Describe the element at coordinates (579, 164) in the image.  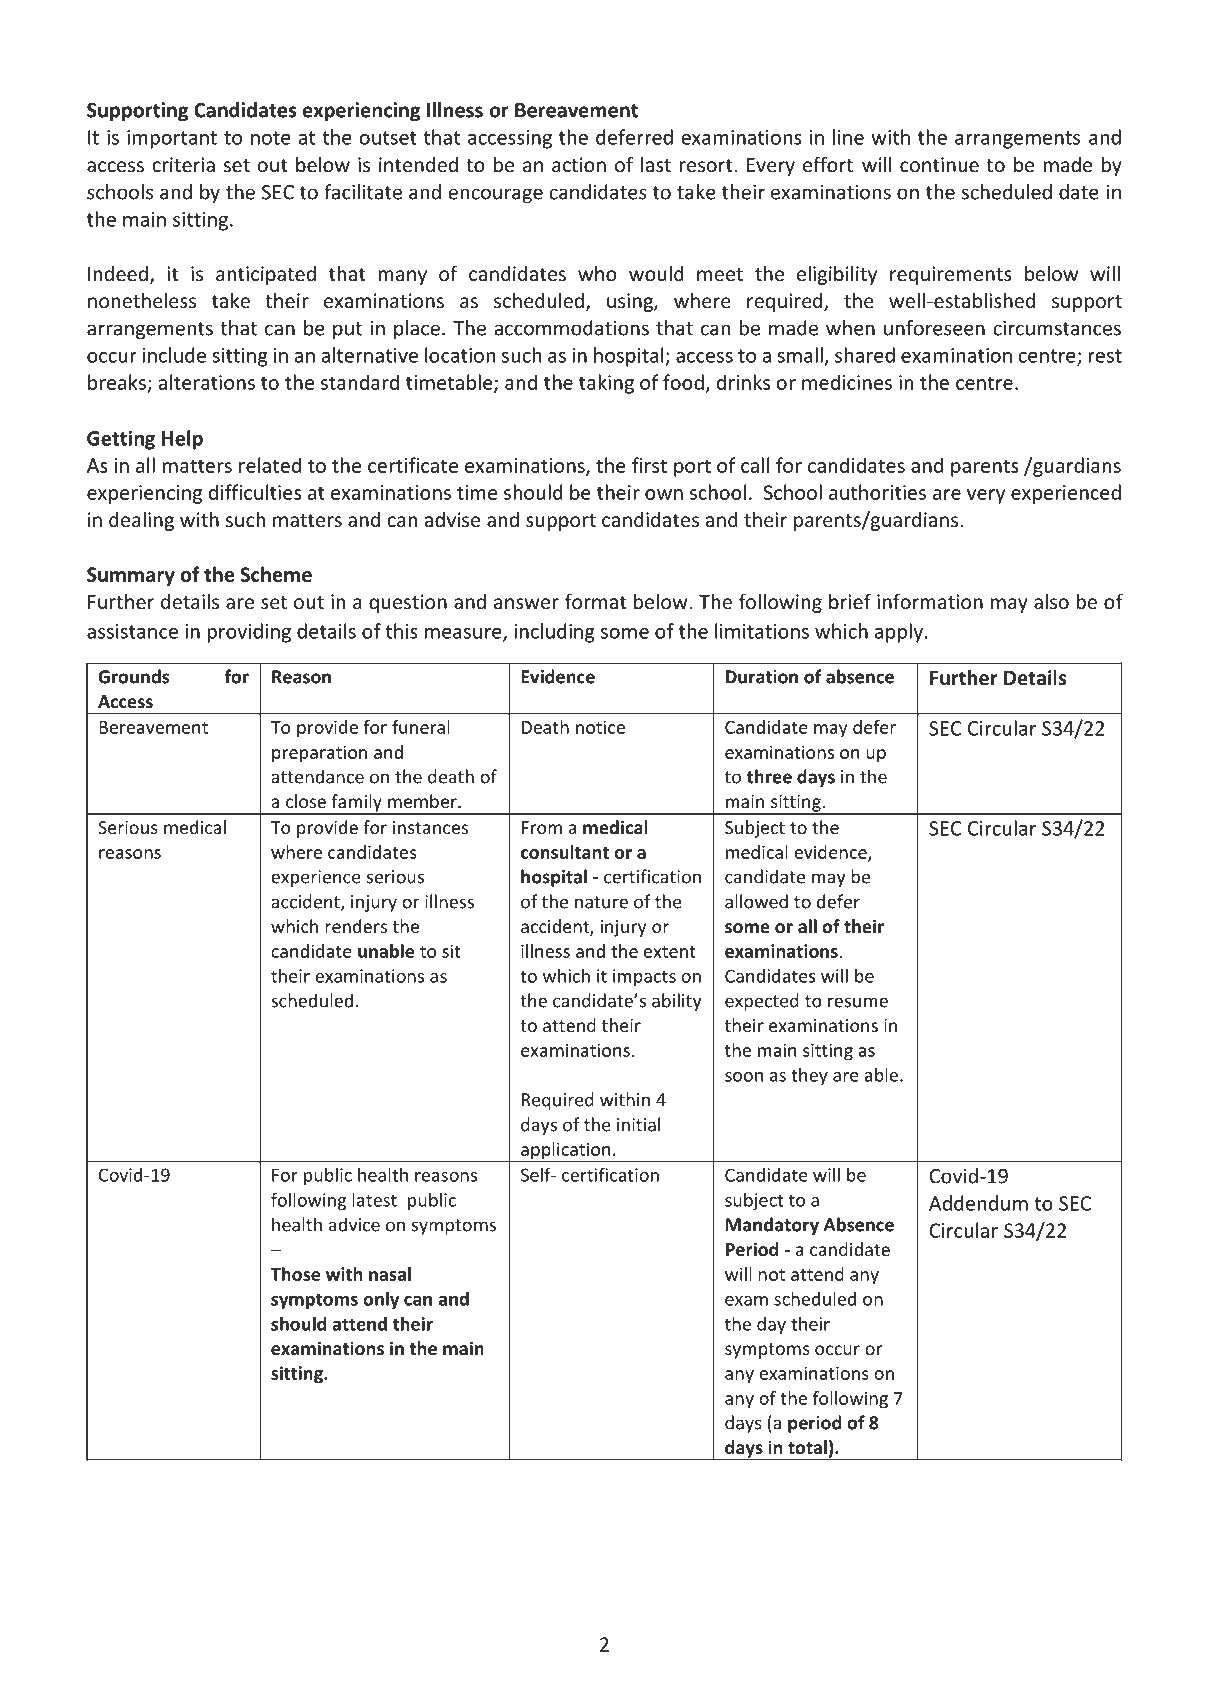
I see `action` at that location.
